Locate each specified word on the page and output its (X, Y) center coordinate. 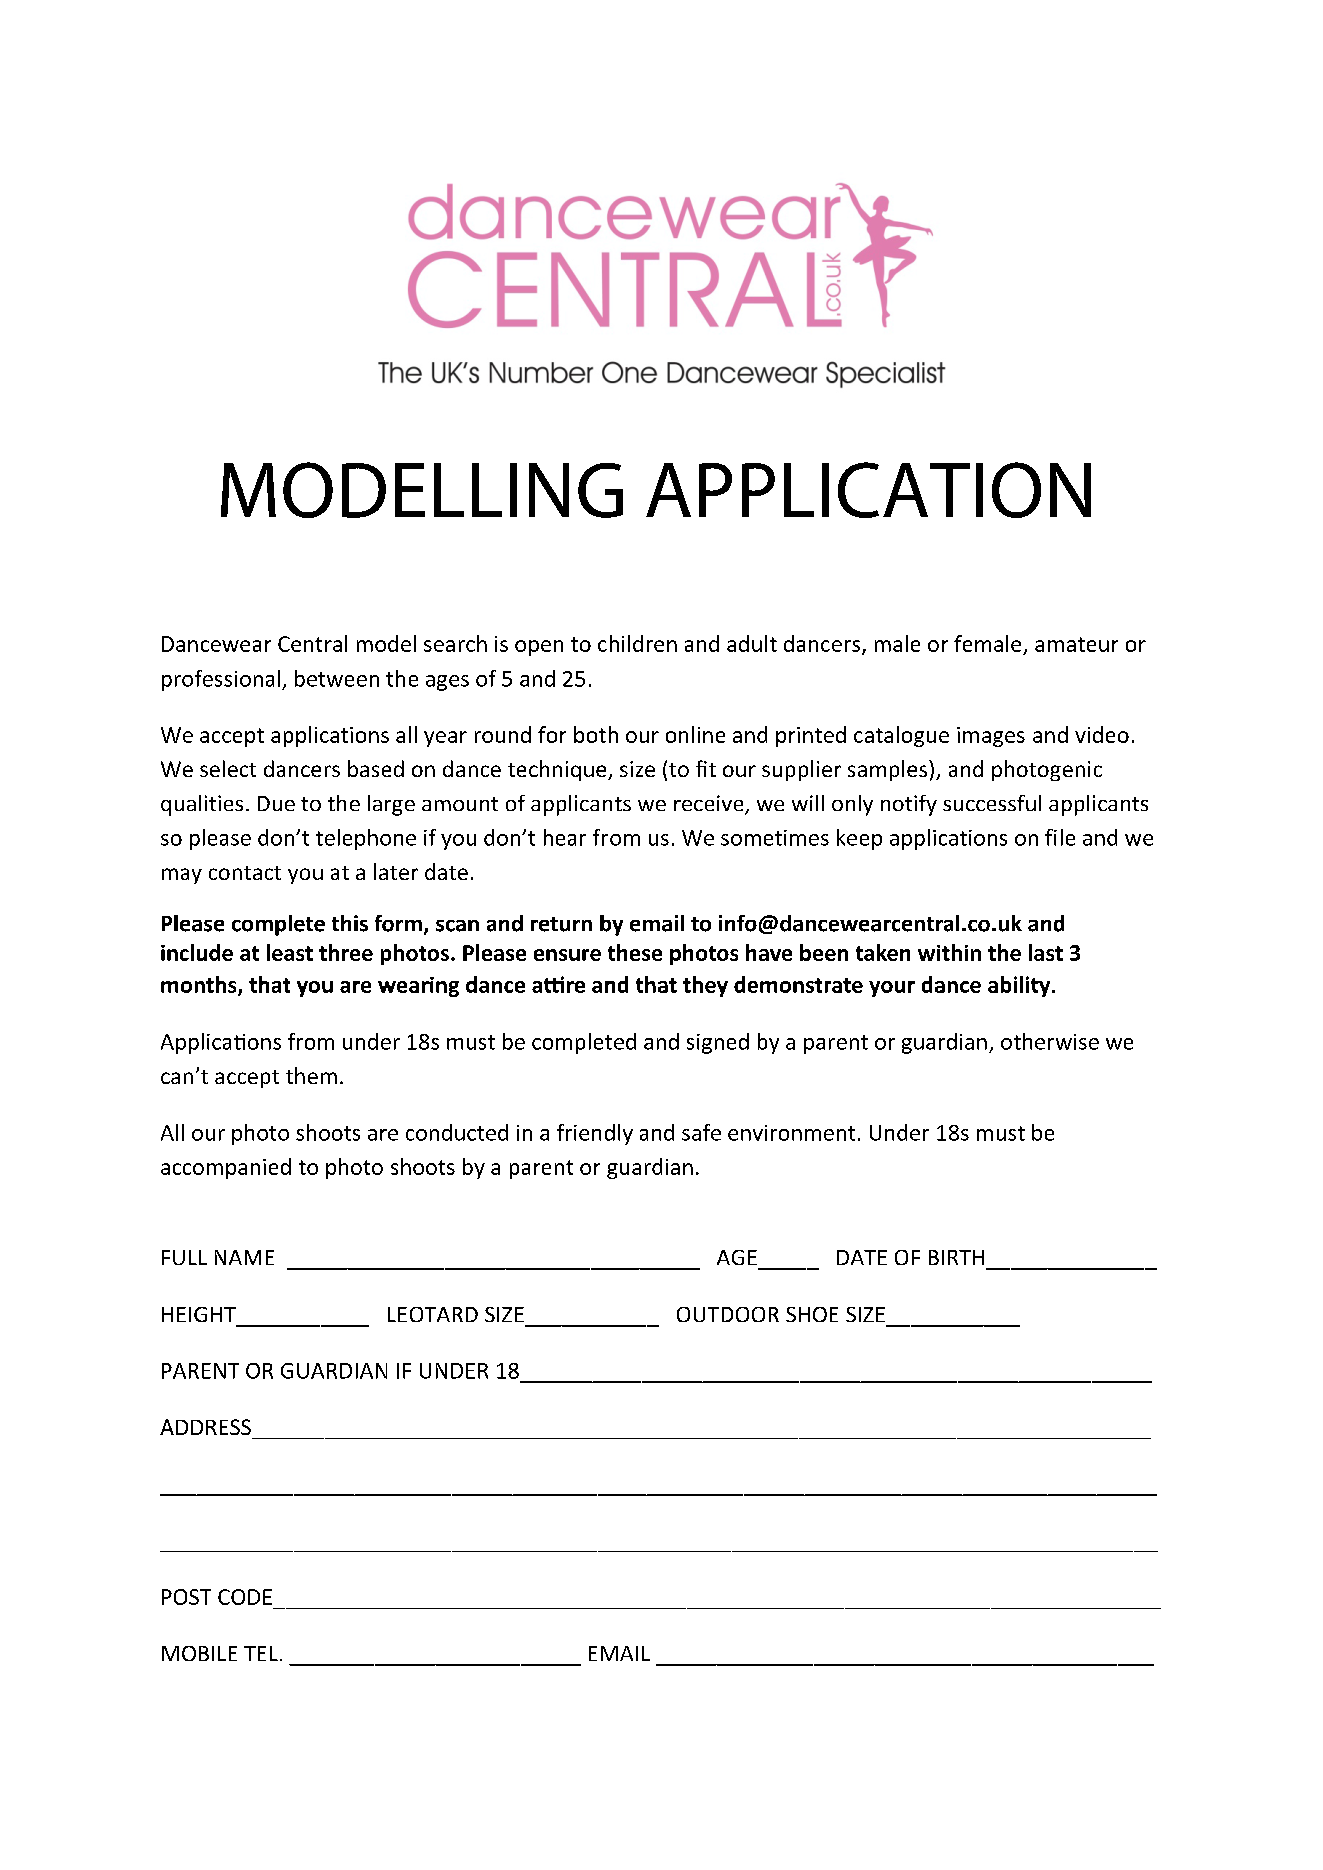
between (337, 678)
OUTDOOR (728, 1314)
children (637, 643)
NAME (244, 1257)
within (949, 952)
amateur (1076, 644)
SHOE (812, 1314)
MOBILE (199, 1653)
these (635, 952)
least (290, 952)
